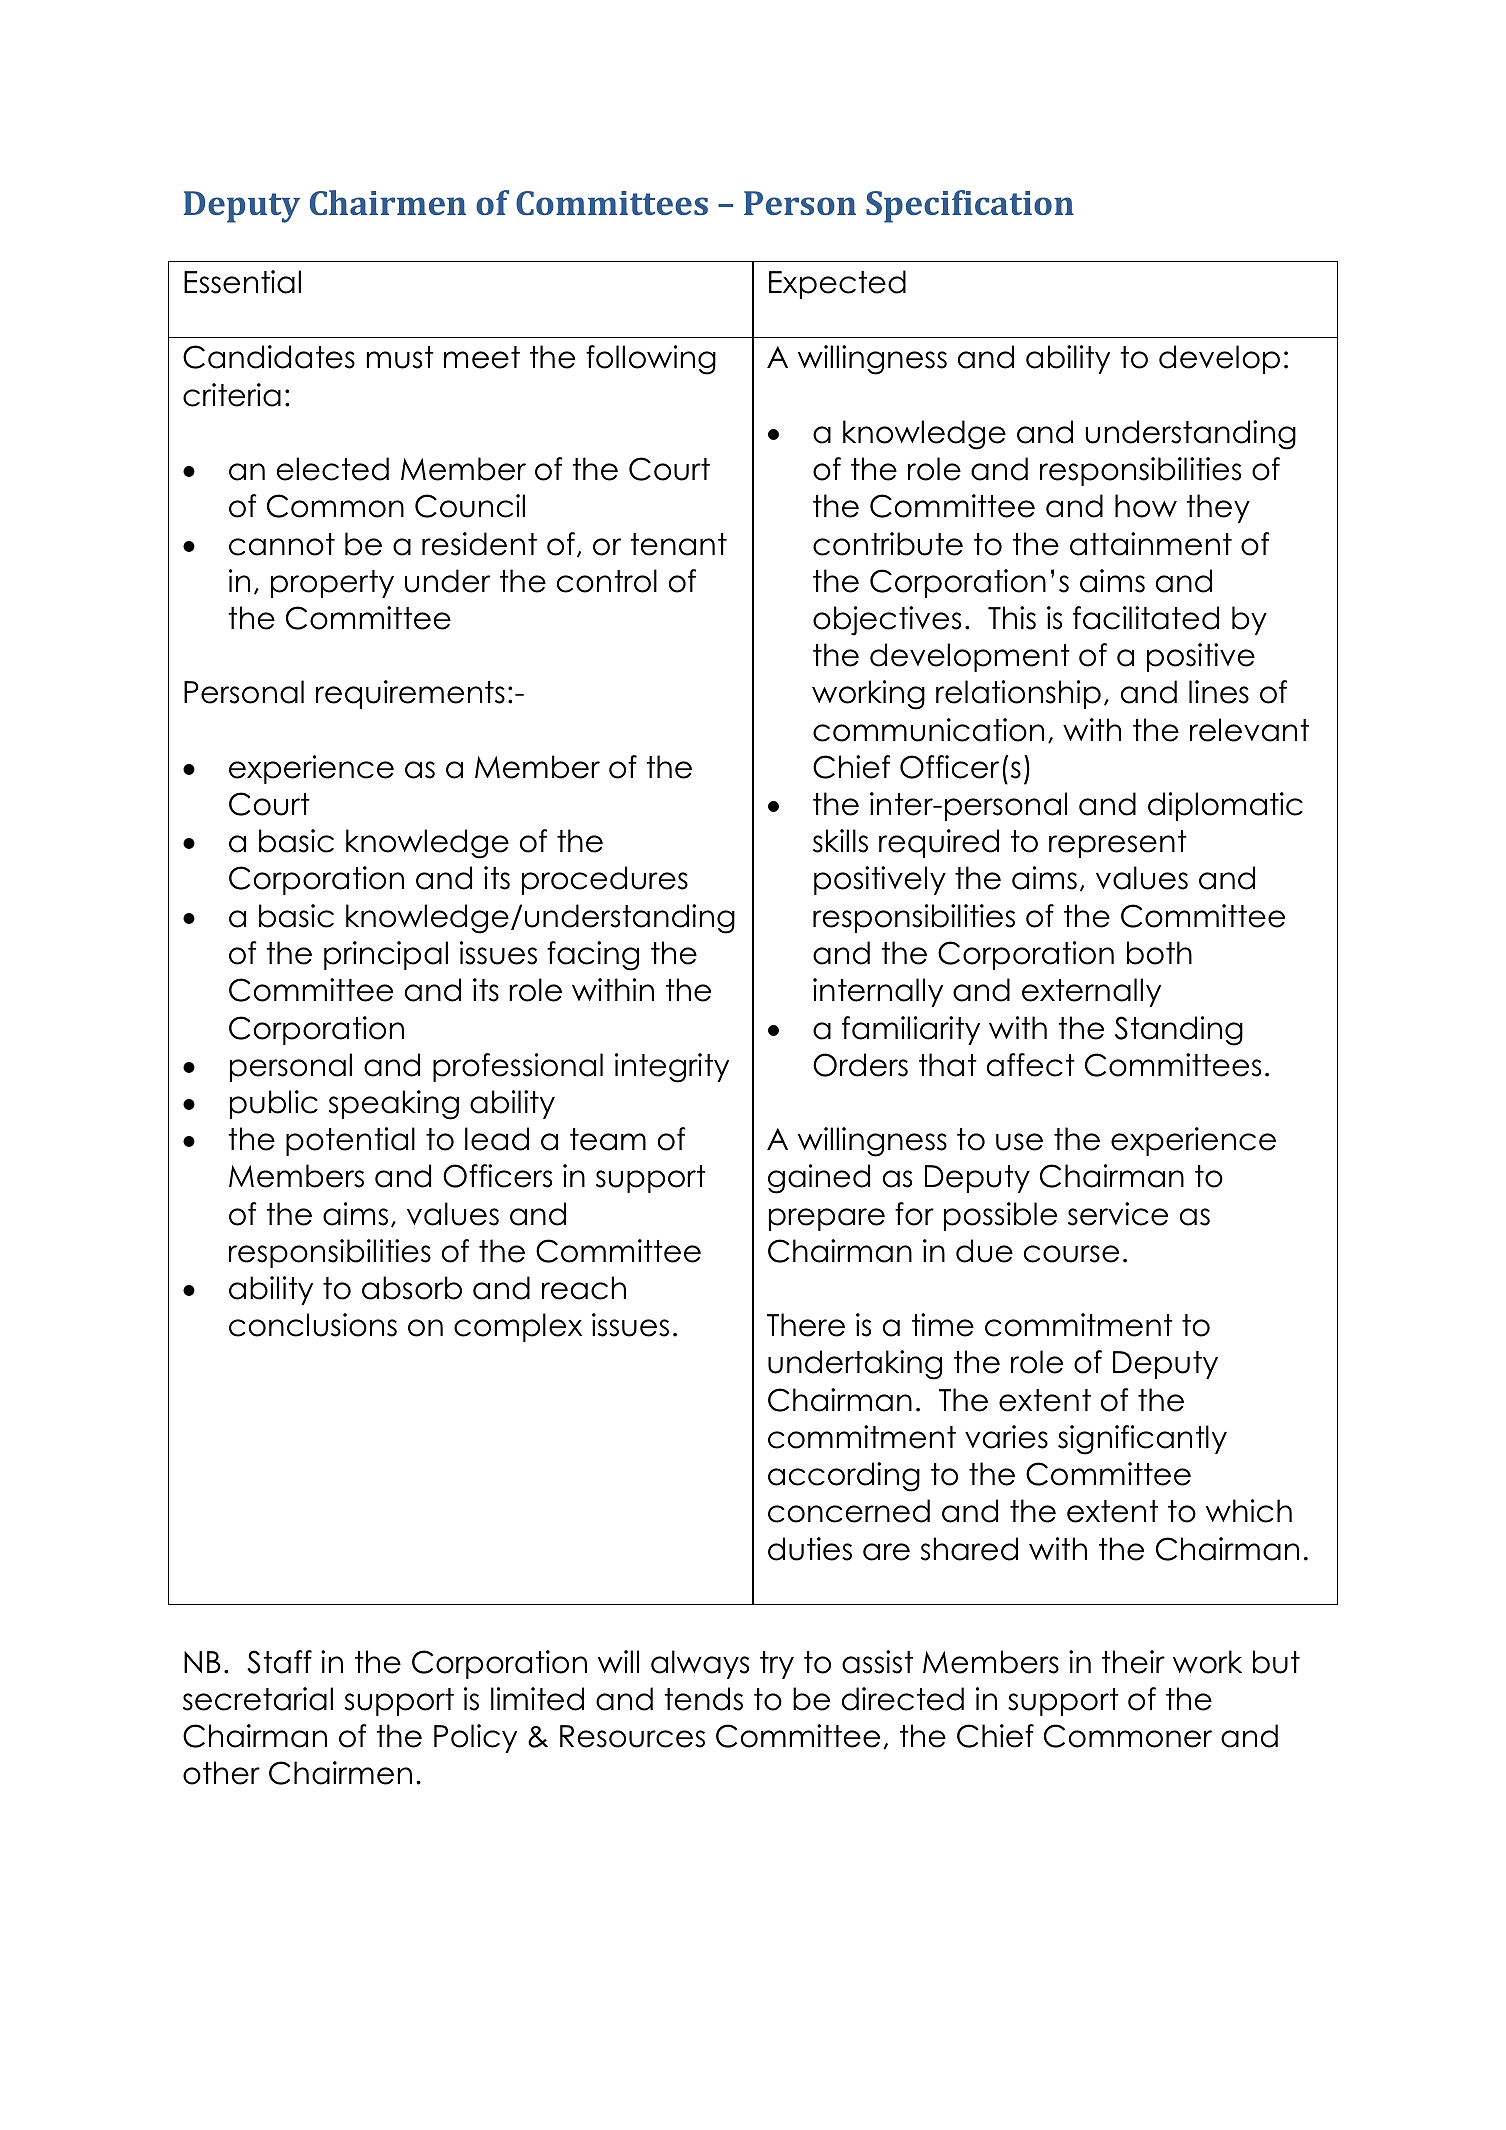 The height and width of the image is (2130, 1506). What do you see at coordinates (386, 955) in the image?
I see `principal` at bounding box center [386, 955].
